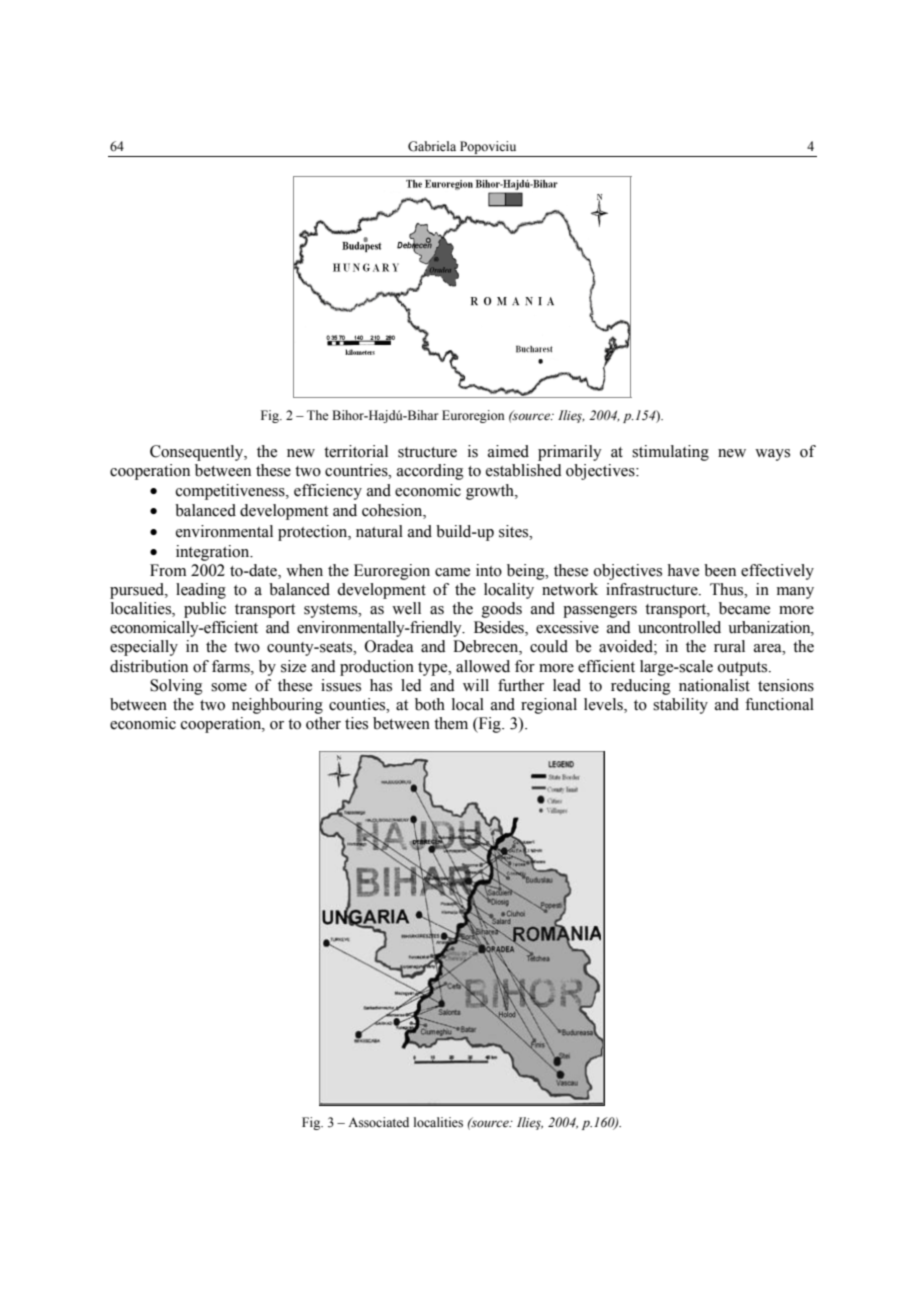 The height and width of the image is (1308, 924). What do you see at coordinates (680, 706) in the image?
I see `stability` at bounding box center [680, 706].
